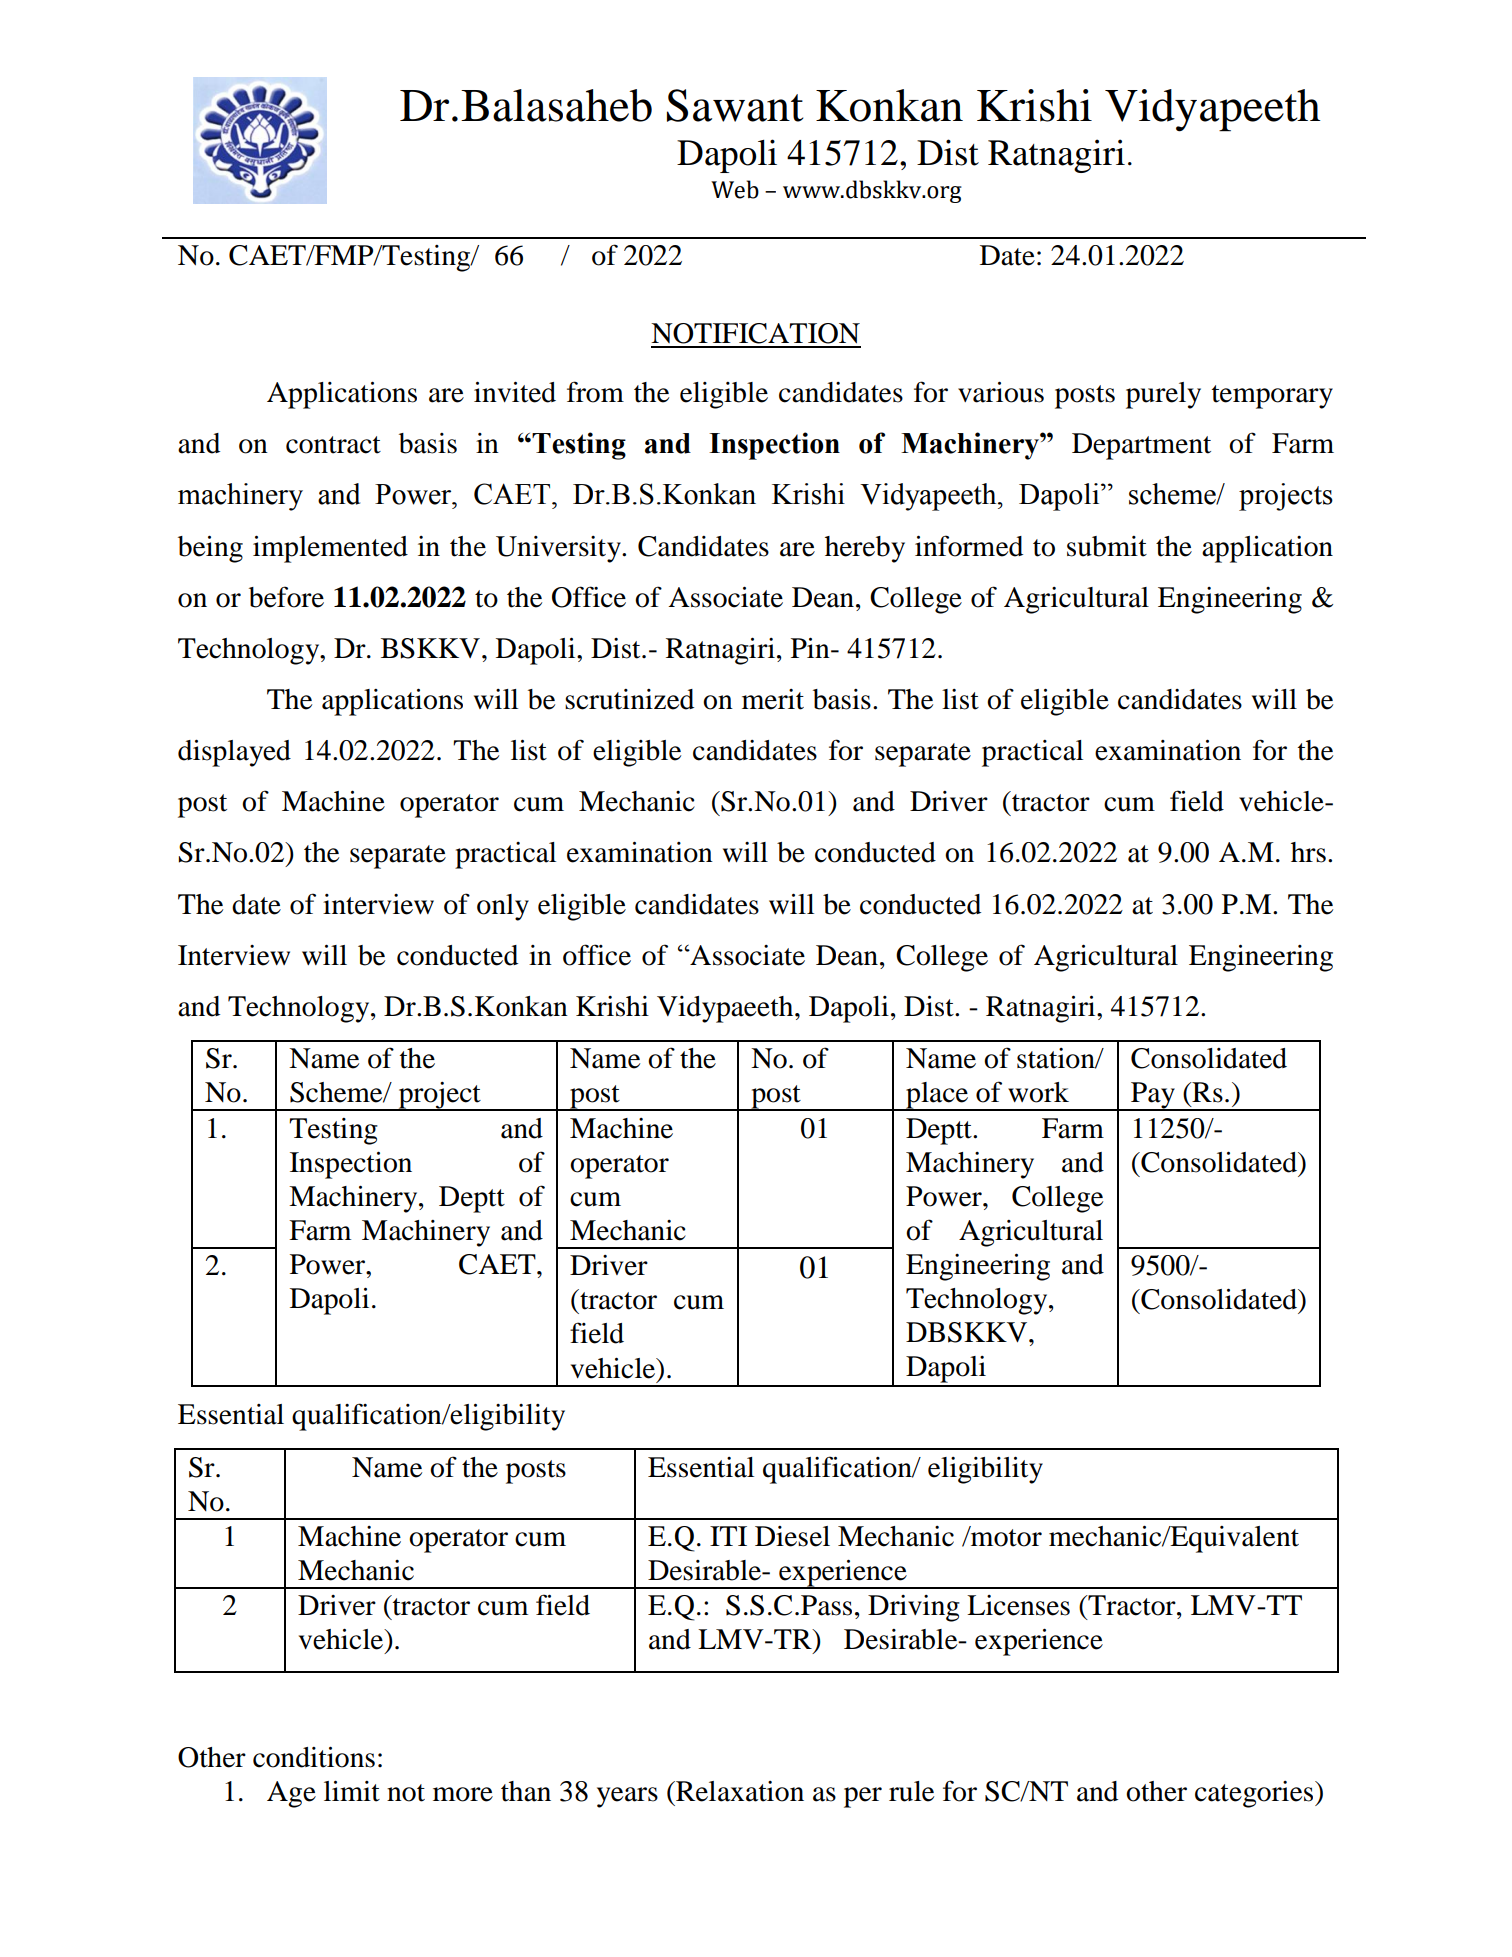  I want to click on invited, so click(515, 392).
